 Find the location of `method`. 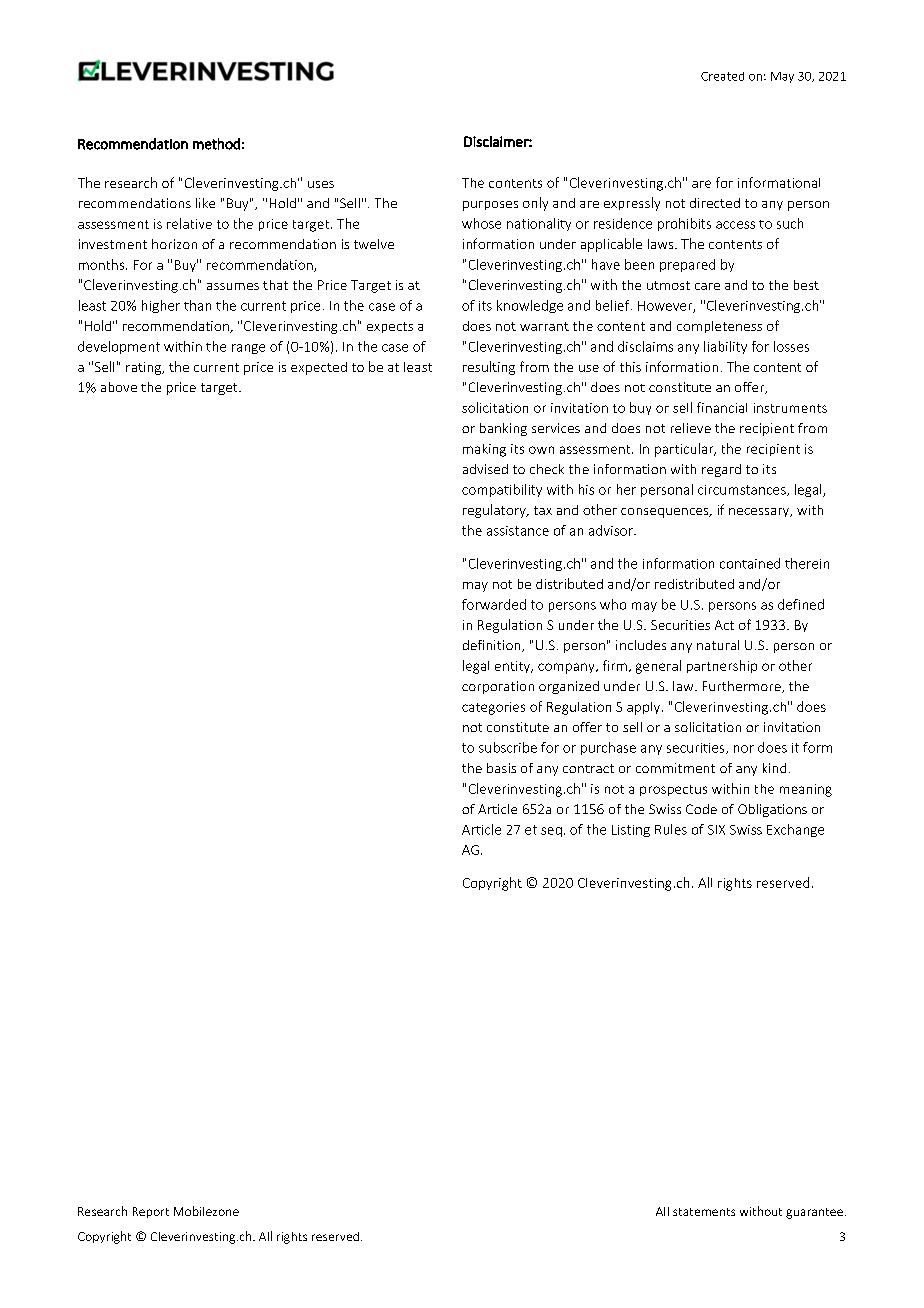

method is located at coordinates (216, 144).
